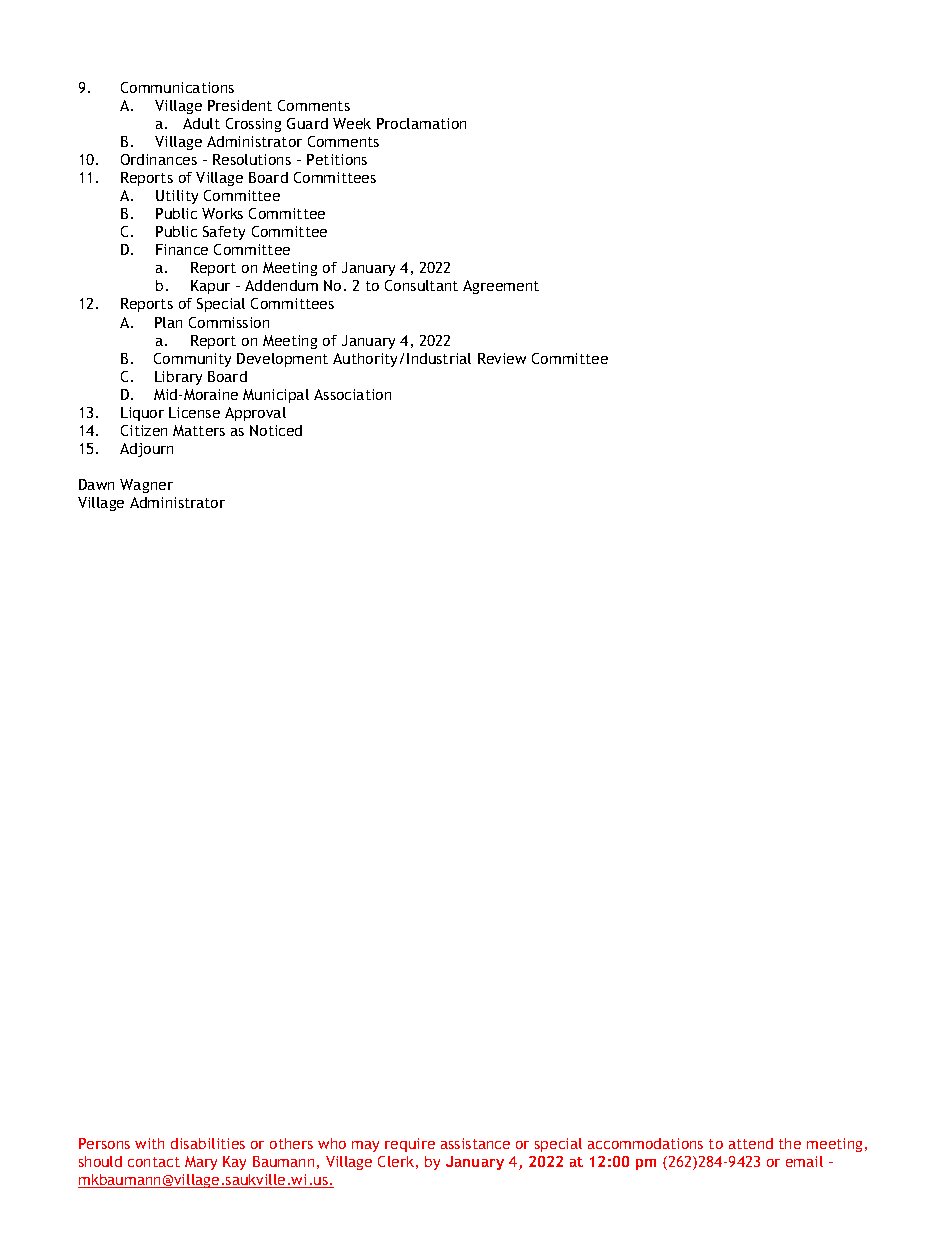 This image has width=952, height=1233. I want to click on Proclamation, so click(421, 123).
